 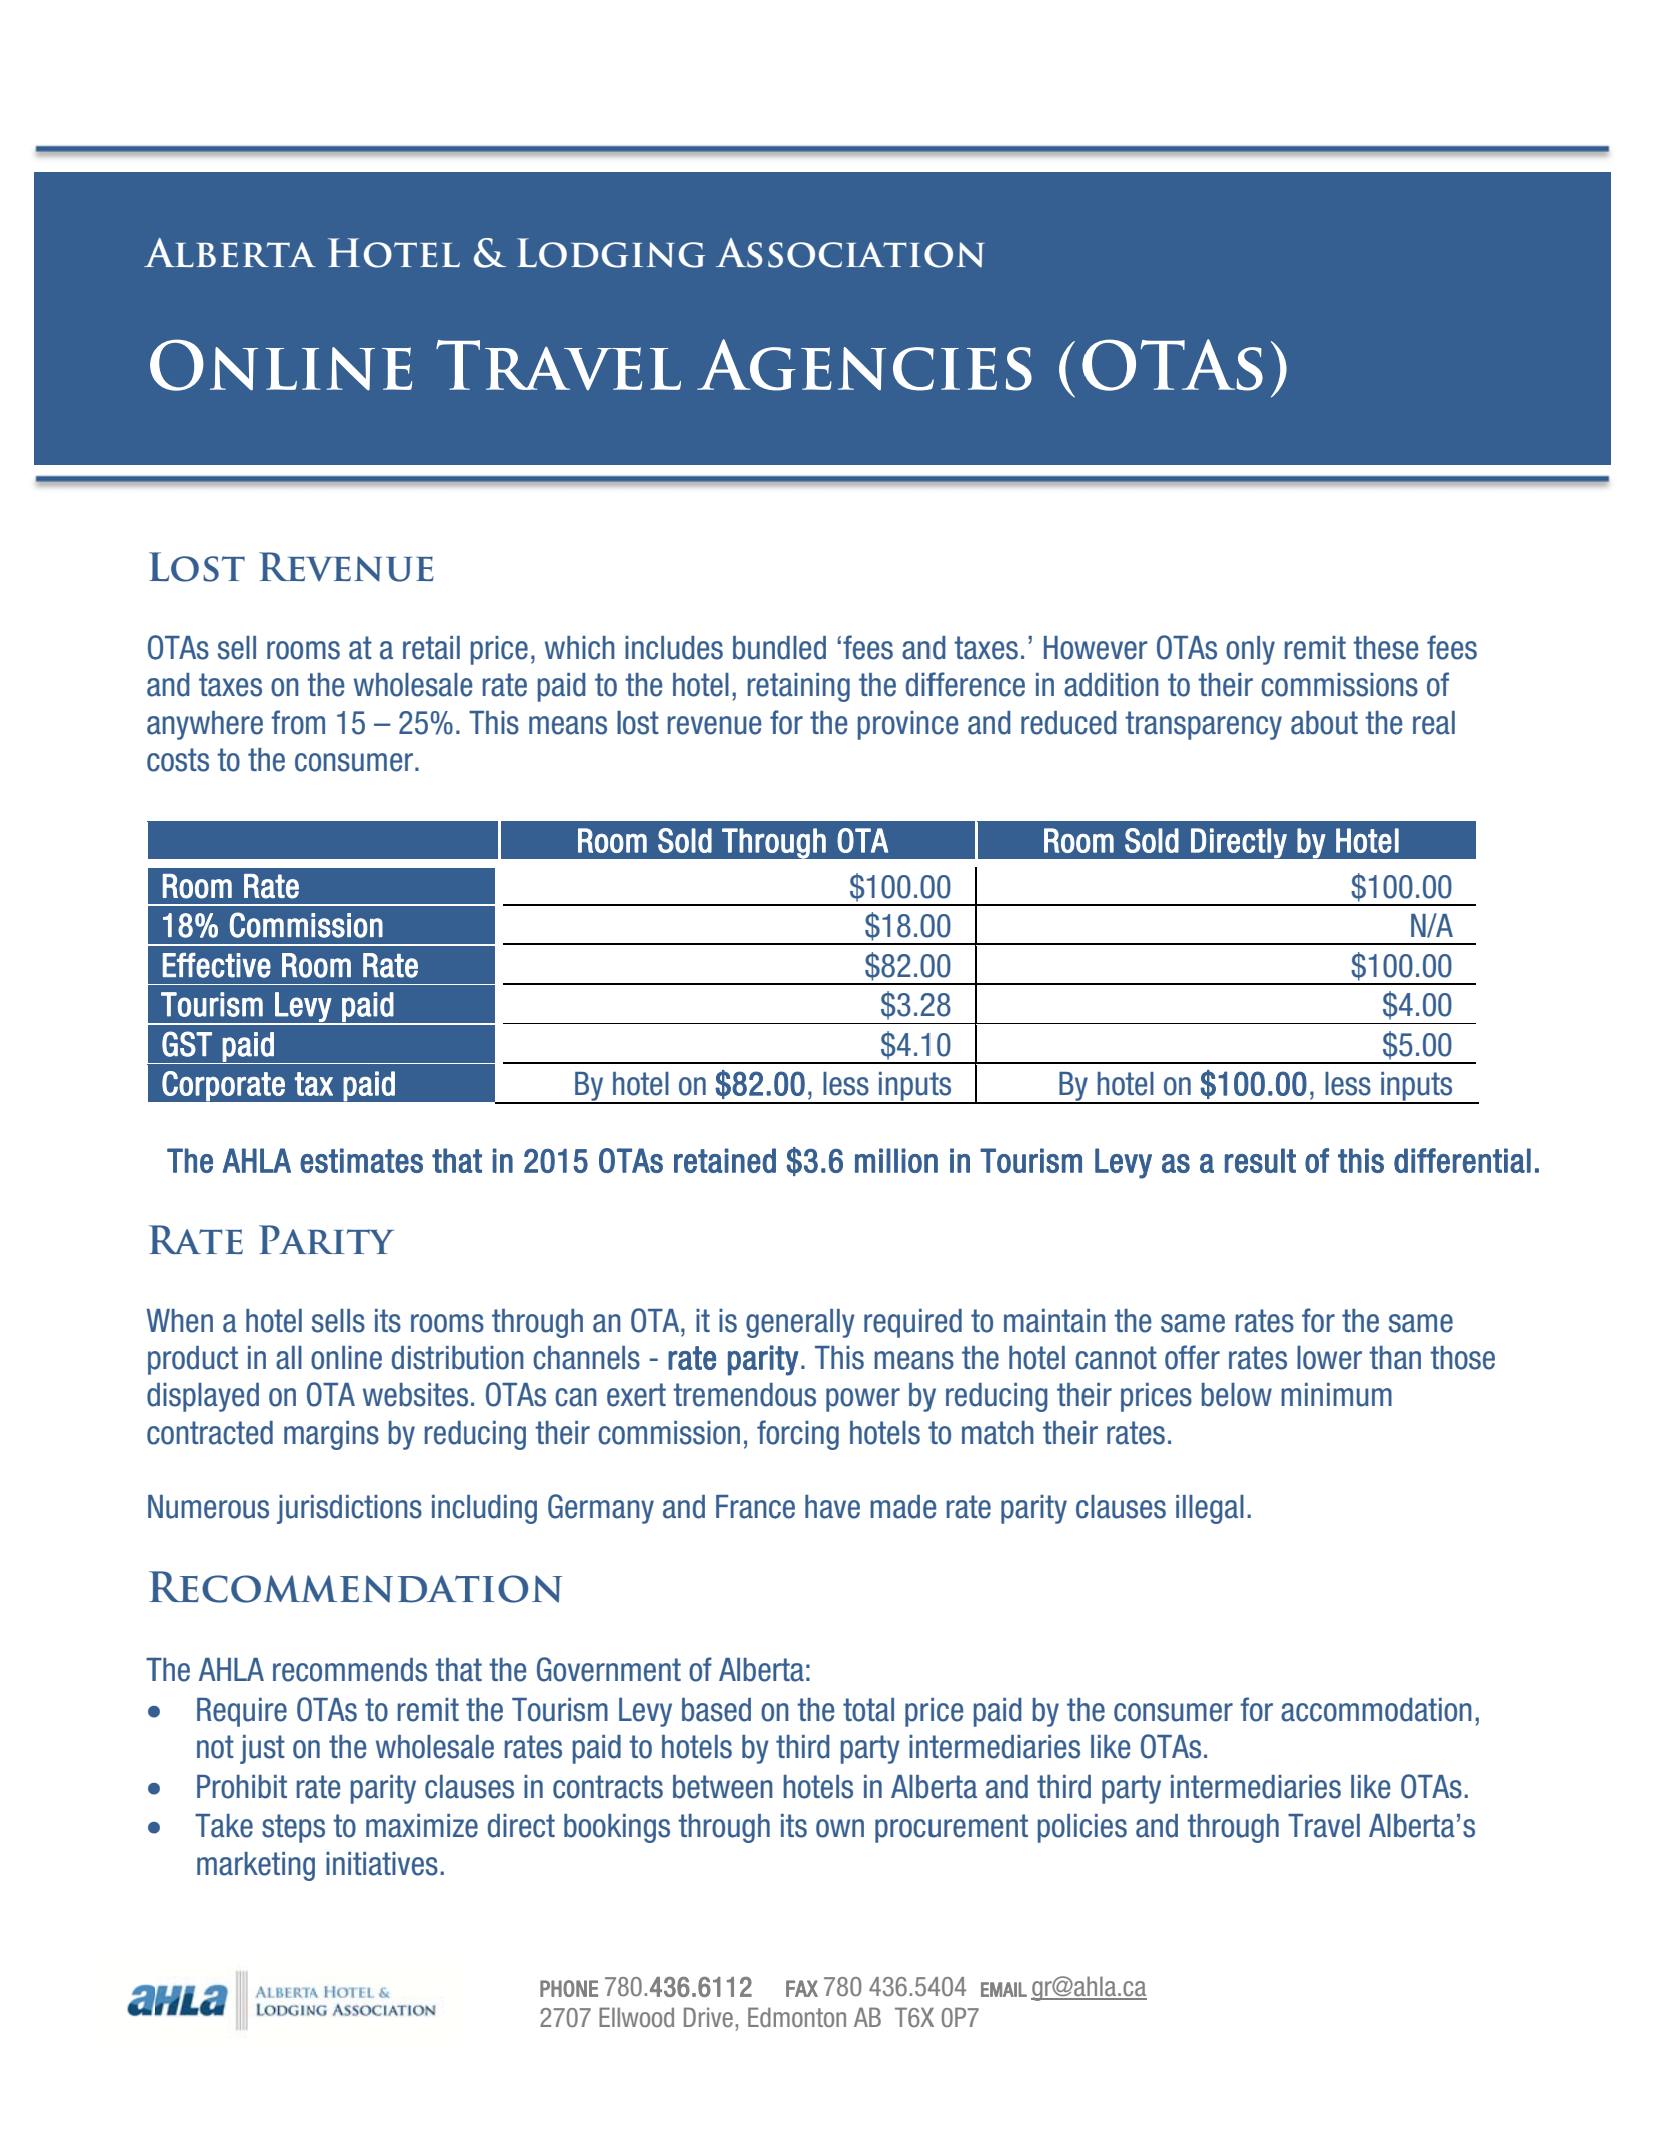 I want to click on FAX, so click(x=802, y=1988).
